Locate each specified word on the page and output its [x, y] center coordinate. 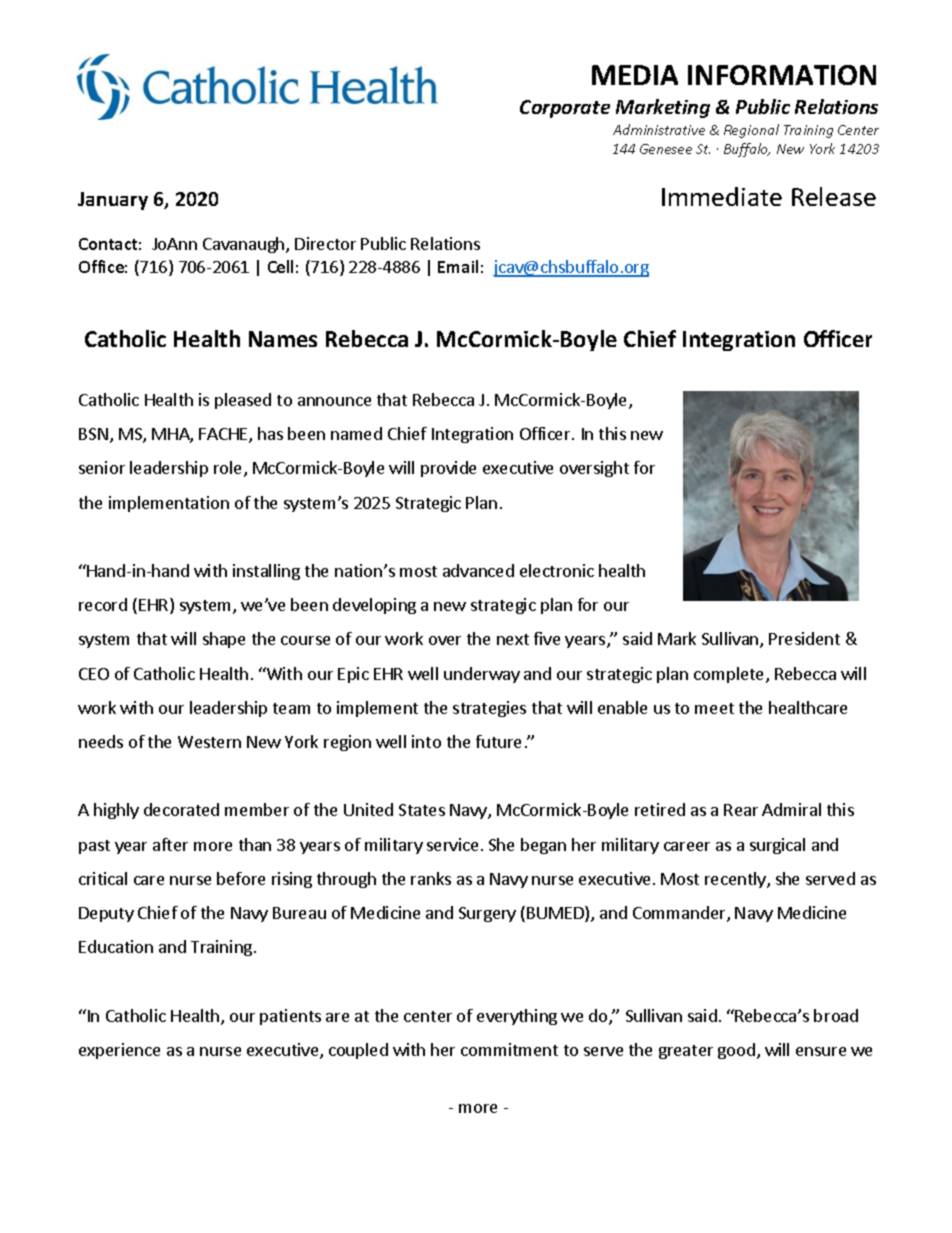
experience [119, 1051]
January [113, 201]
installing [266, 572]
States [422, 810]
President [804, 638]
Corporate [565, 109]
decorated [181, 809]
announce [334, 401]
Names [283, 339]
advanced [478, 570]
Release [834, 196]
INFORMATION [782, 75]
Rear [741, 810]
